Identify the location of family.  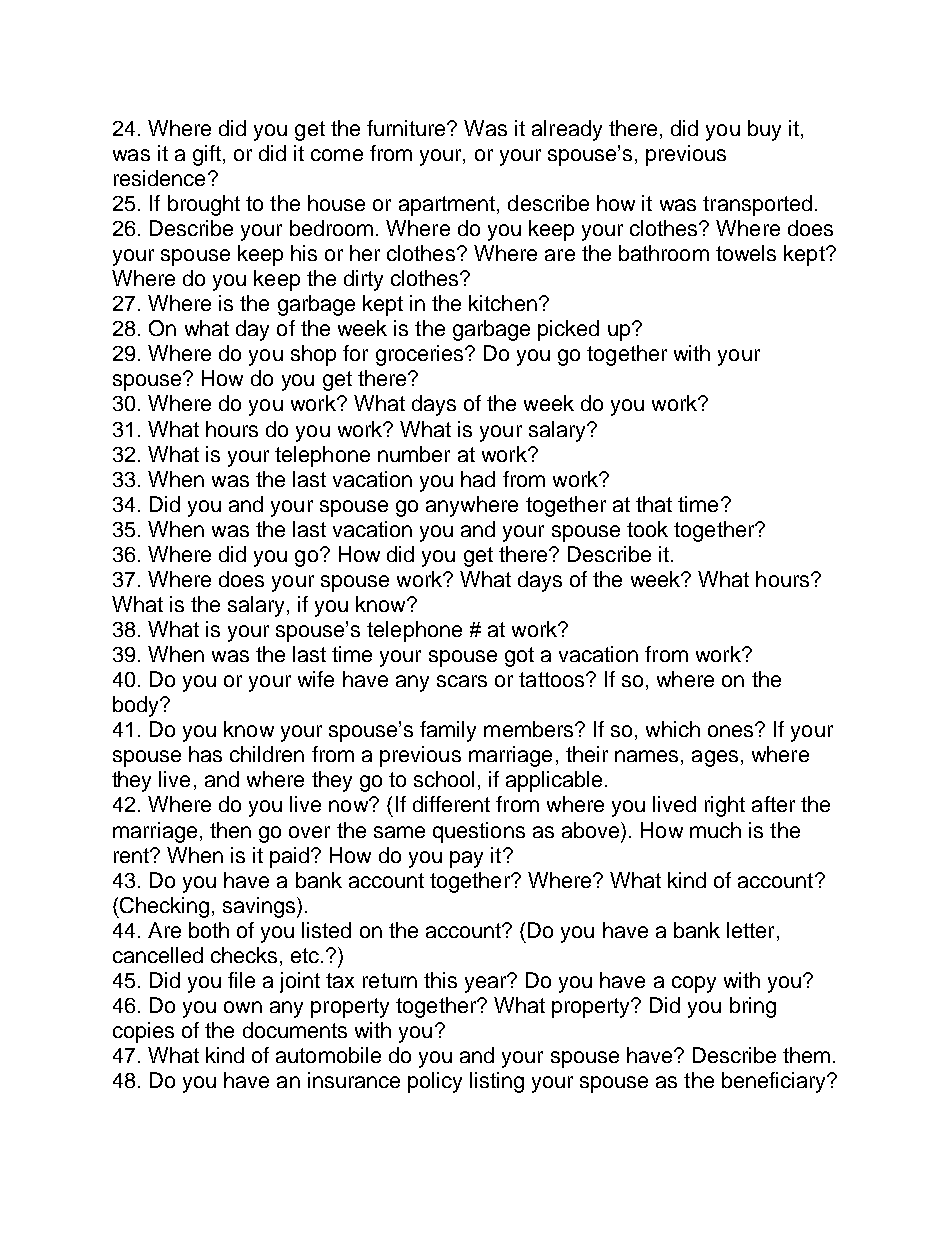
(448, 731).
